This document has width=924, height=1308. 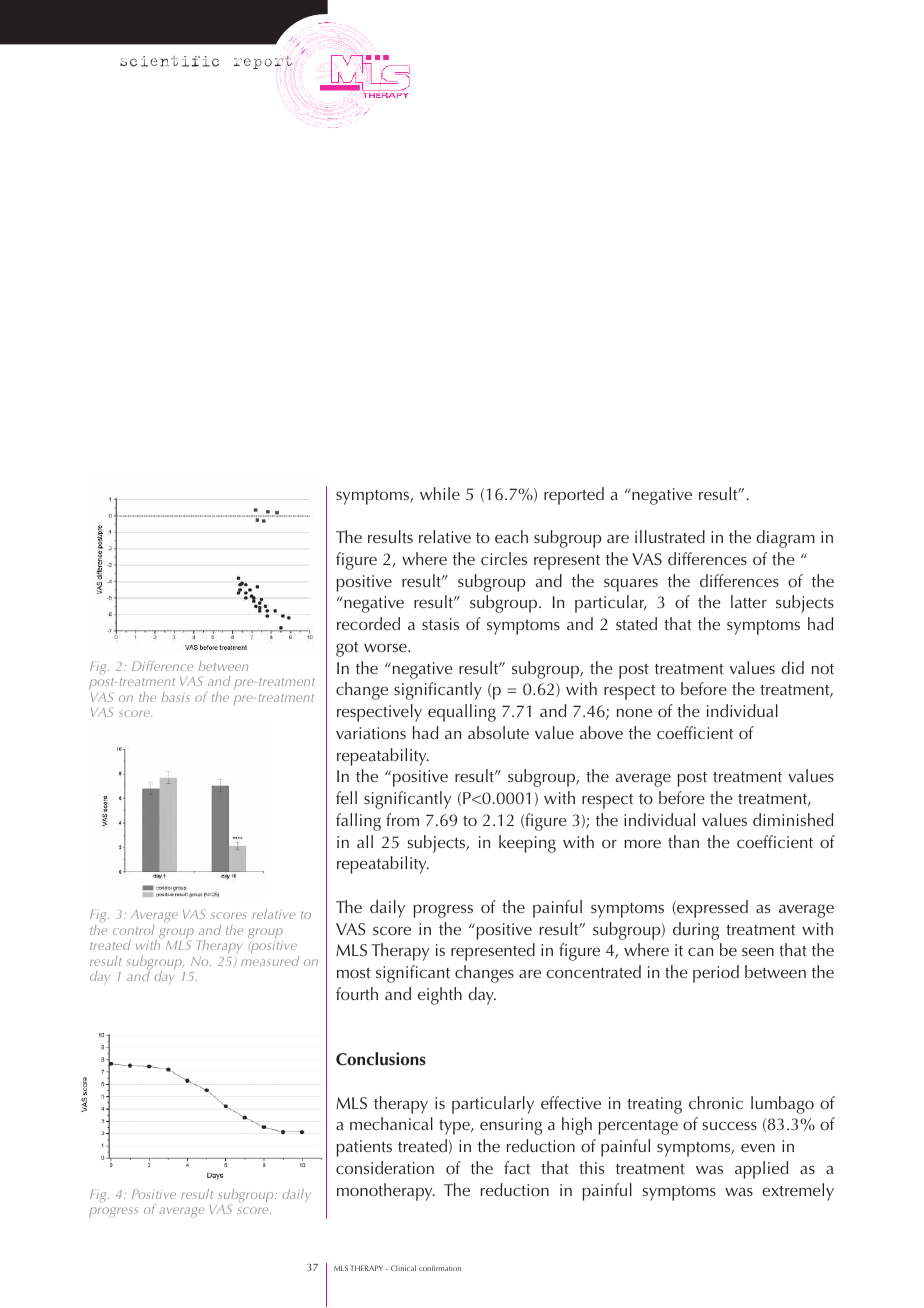 What do you see at coordinates (169, 61) in the document?
I see `scientific` at bounding box center [169, 61].
